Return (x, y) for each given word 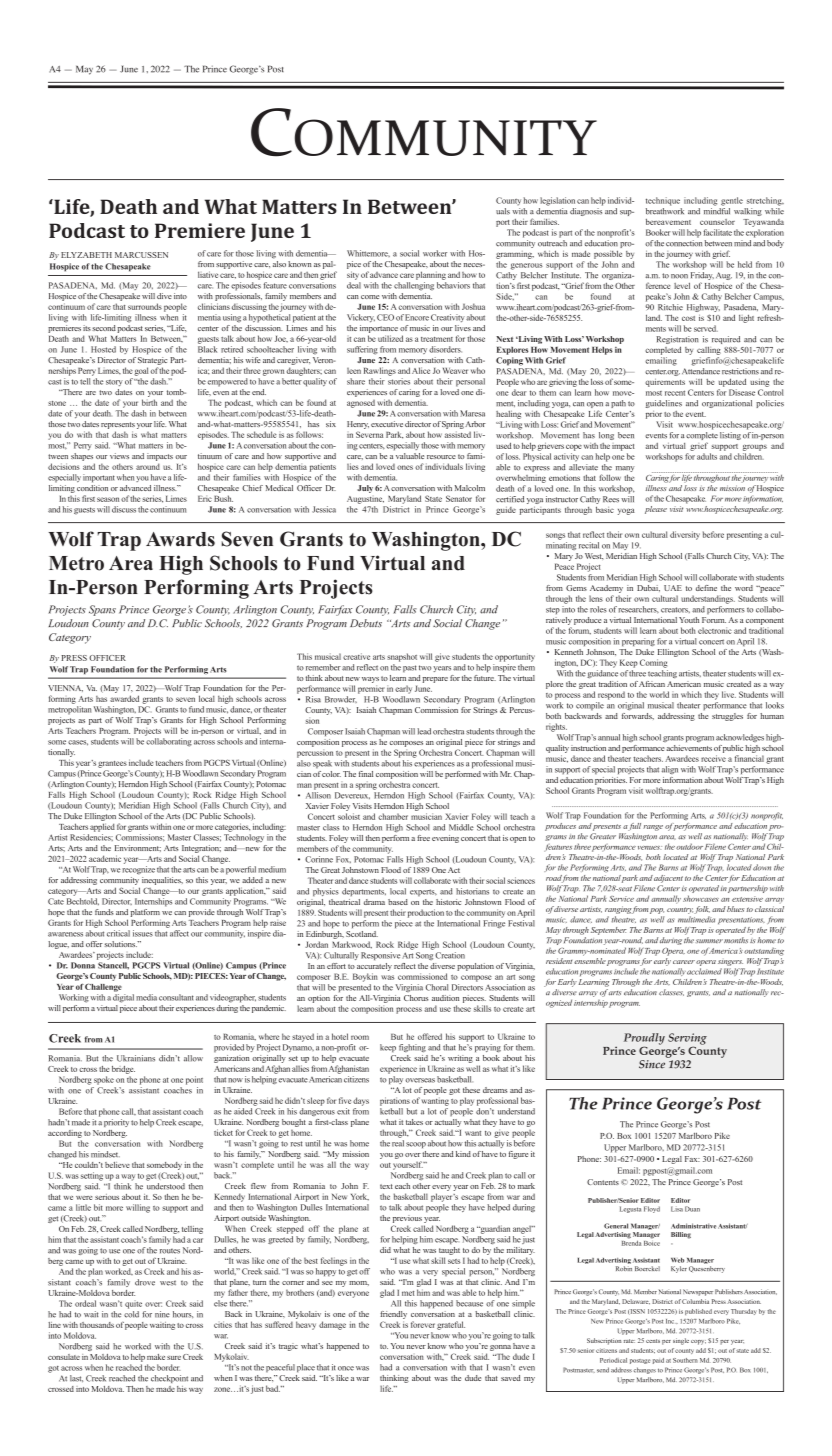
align (670, 770)
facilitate (717, 232)
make (156, 1357)
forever (423, 1324)
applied (102, 827)
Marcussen (141, 255)
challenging (414, 286)
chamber (393, 816)
